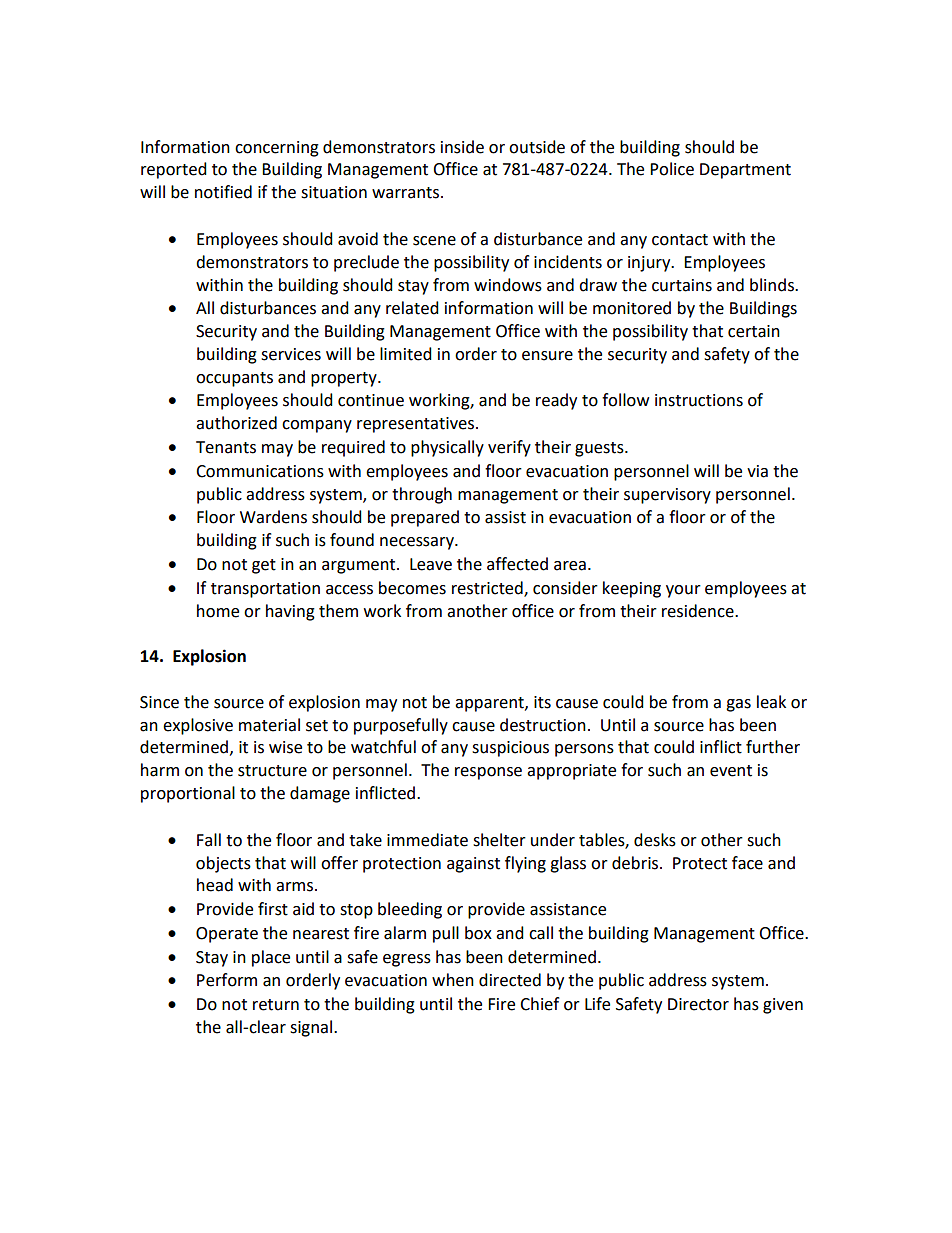  I want to click on your, so click(683, 591).
